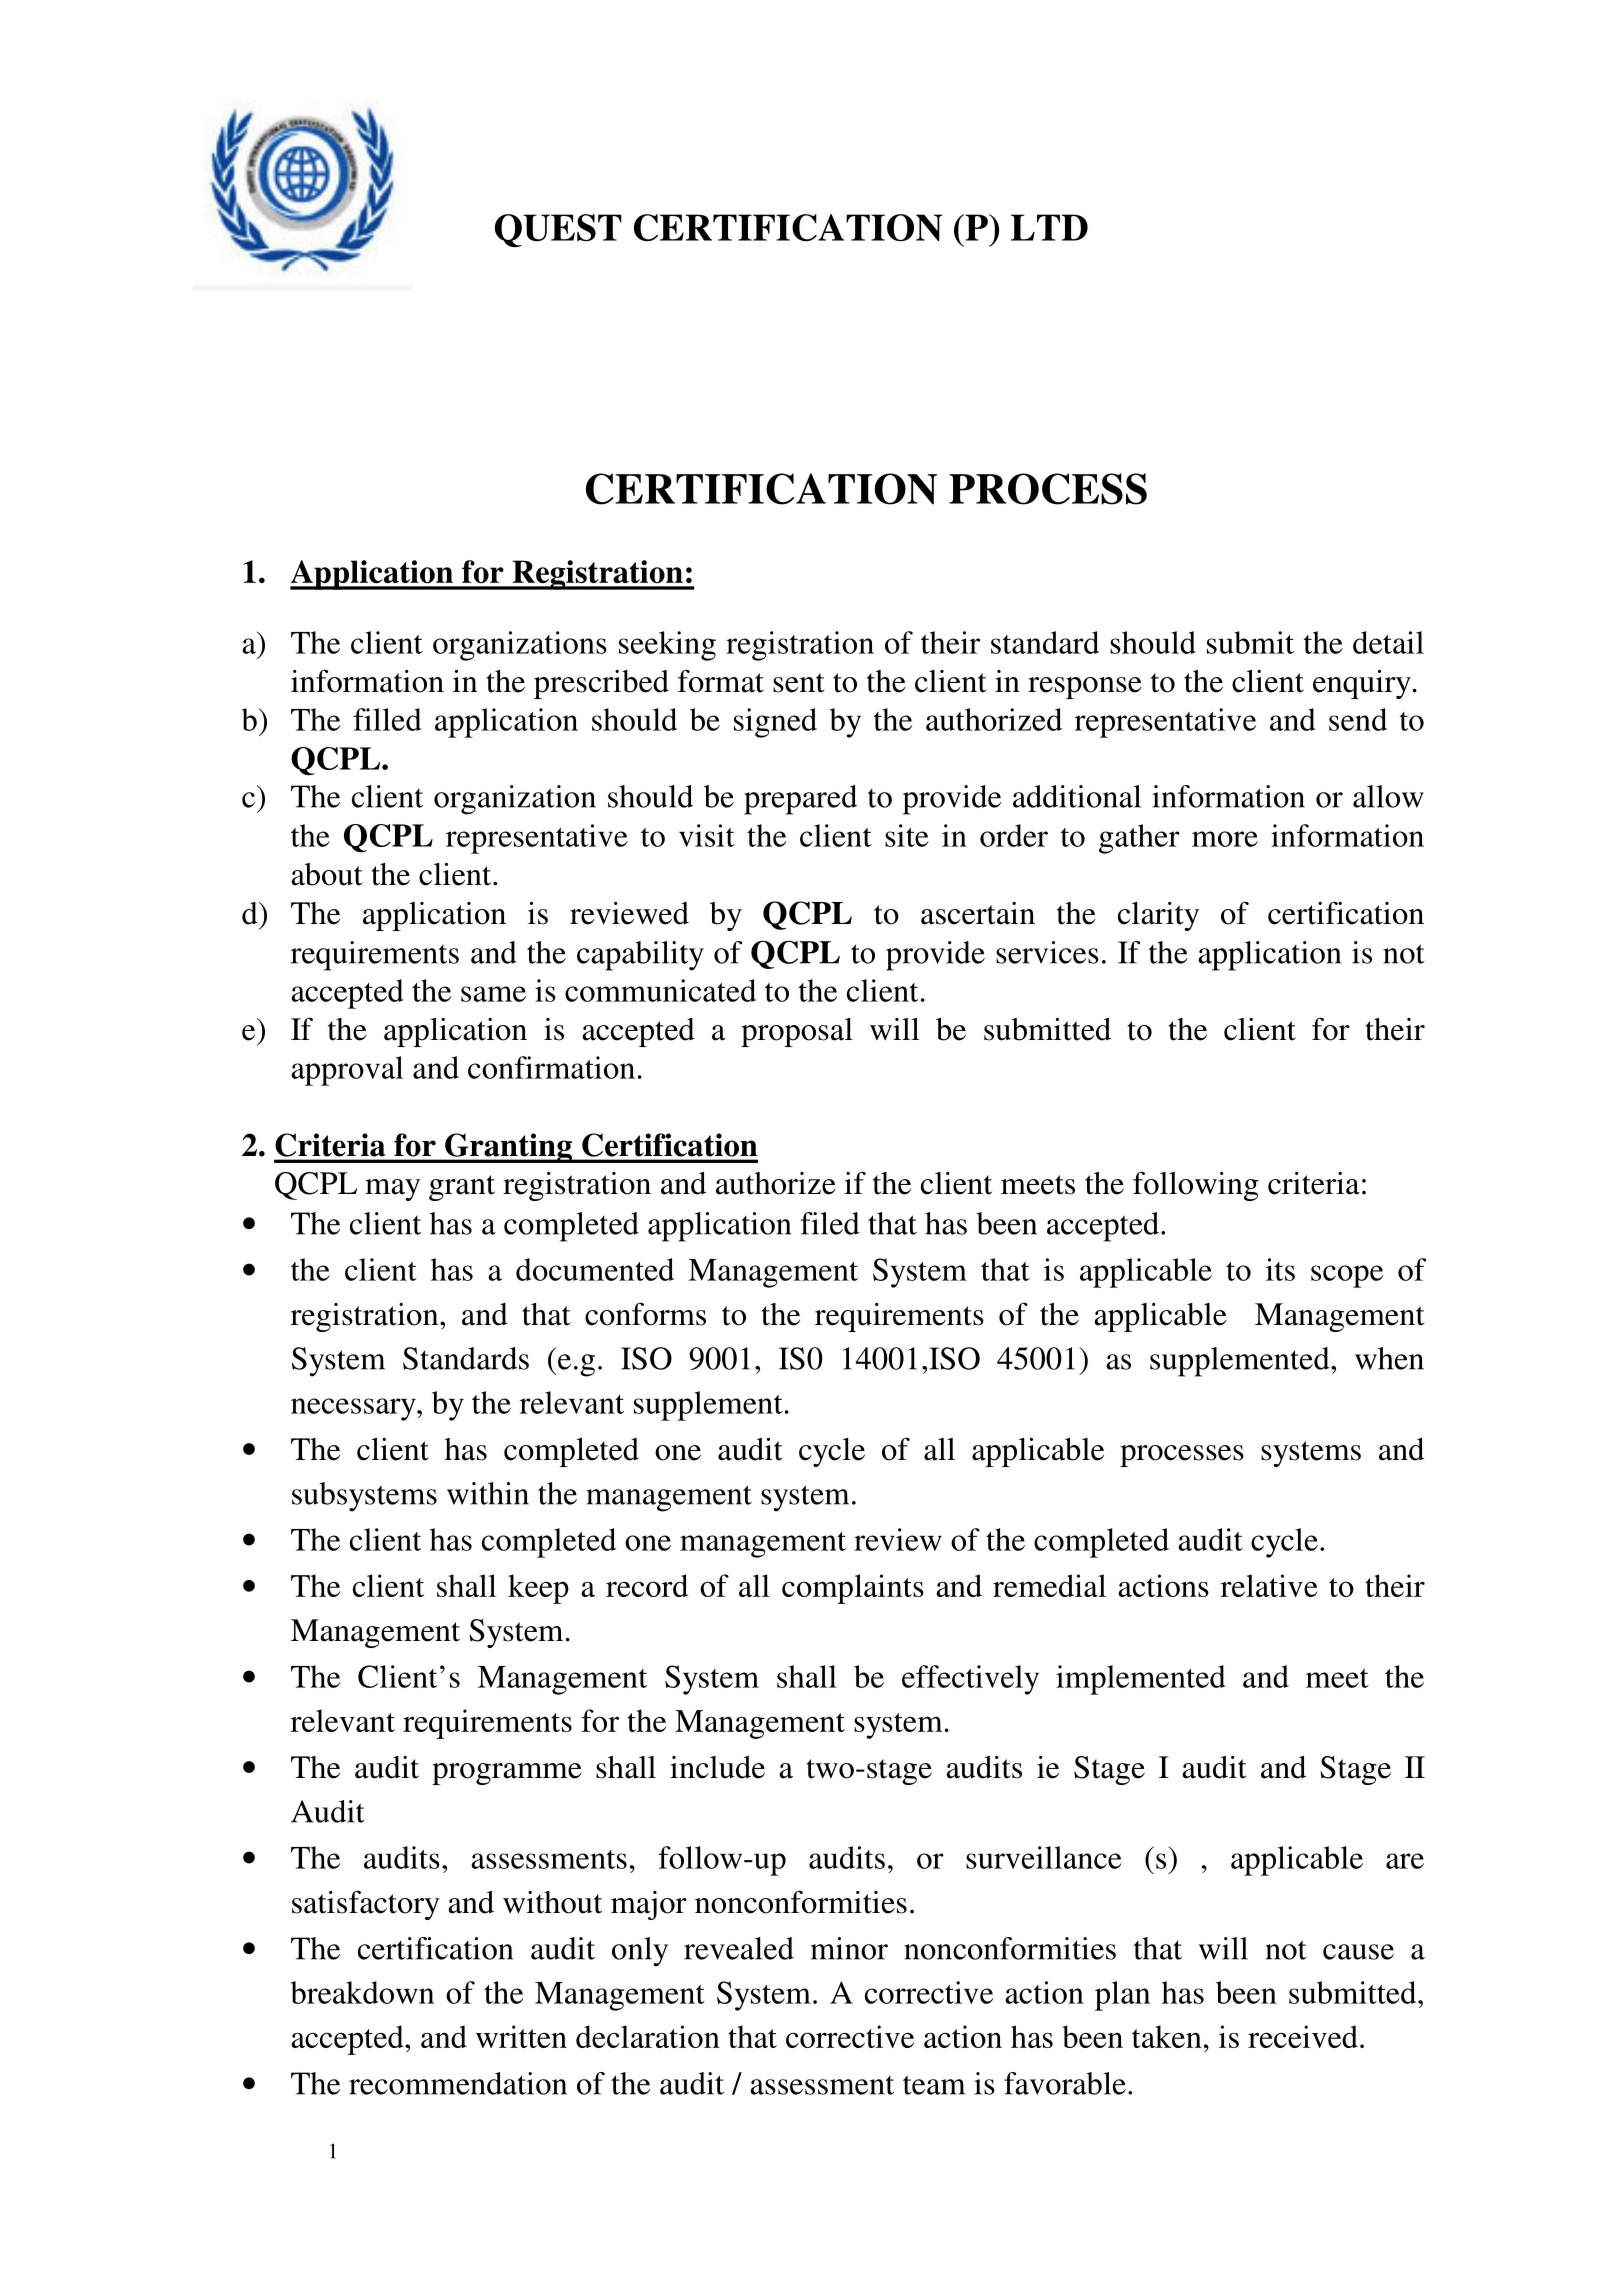 The height and width of the page is (2287, 1616). What do you see at coordinates (830, 1223) in the page?
I see `filed` at bounding box center [830, 1223].
